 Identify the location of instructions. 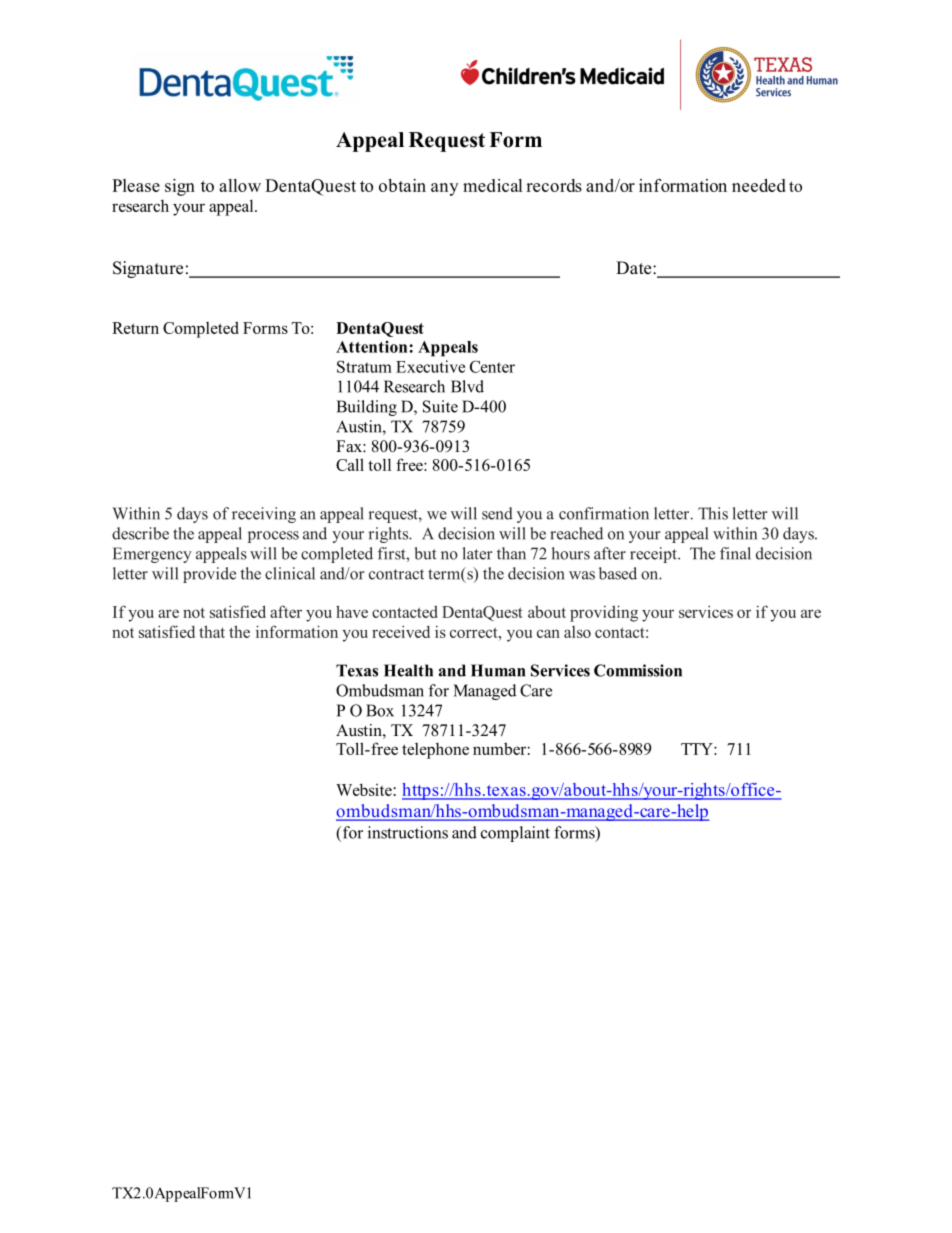
(408, 832).
